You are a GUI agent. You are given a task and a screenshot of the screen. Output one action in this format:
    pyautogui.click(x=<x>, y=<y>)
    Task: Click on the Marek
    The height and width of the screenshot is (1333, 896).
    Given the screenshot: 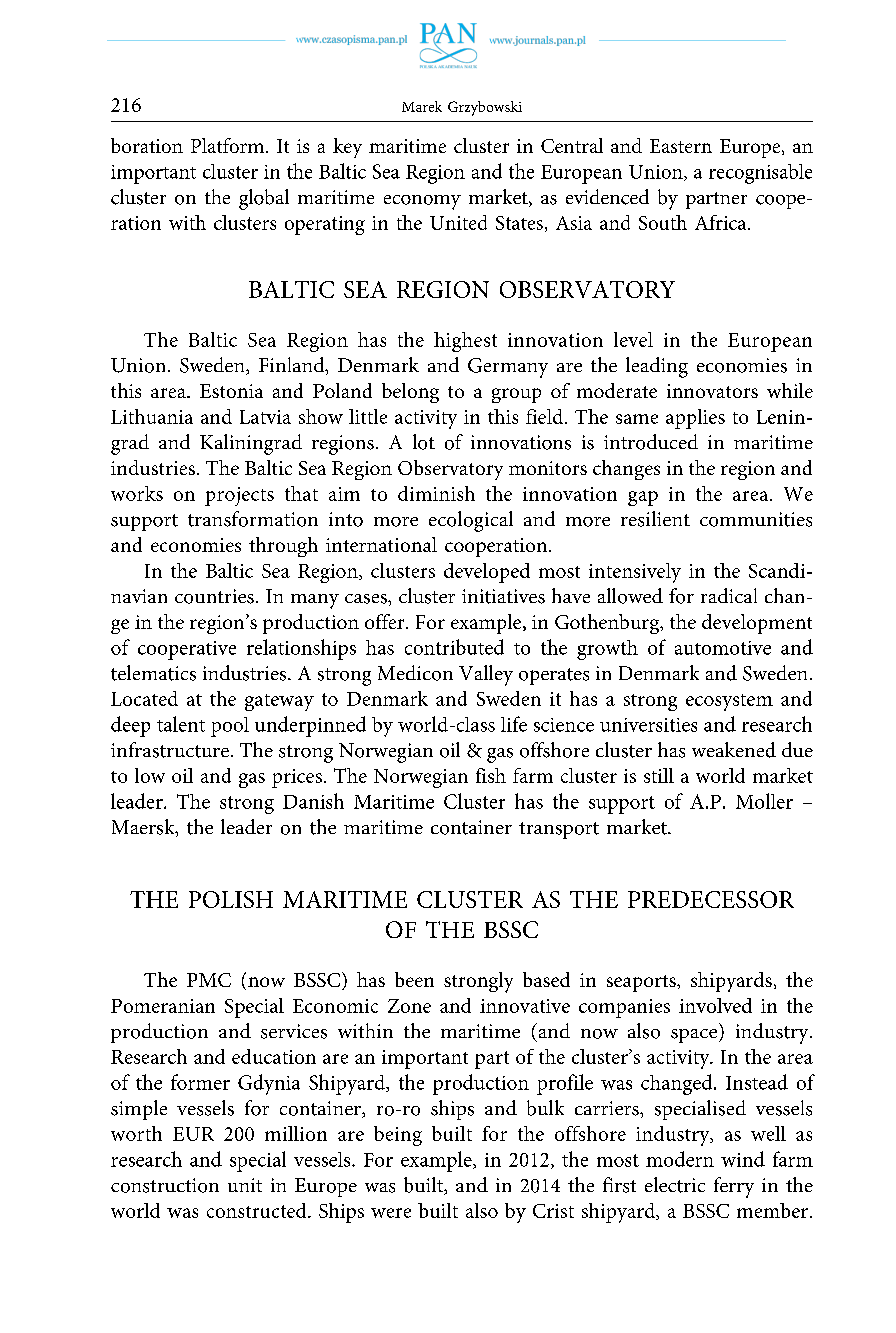 What is the action you would take?
    pyautogui.click(x=422, y=106)
